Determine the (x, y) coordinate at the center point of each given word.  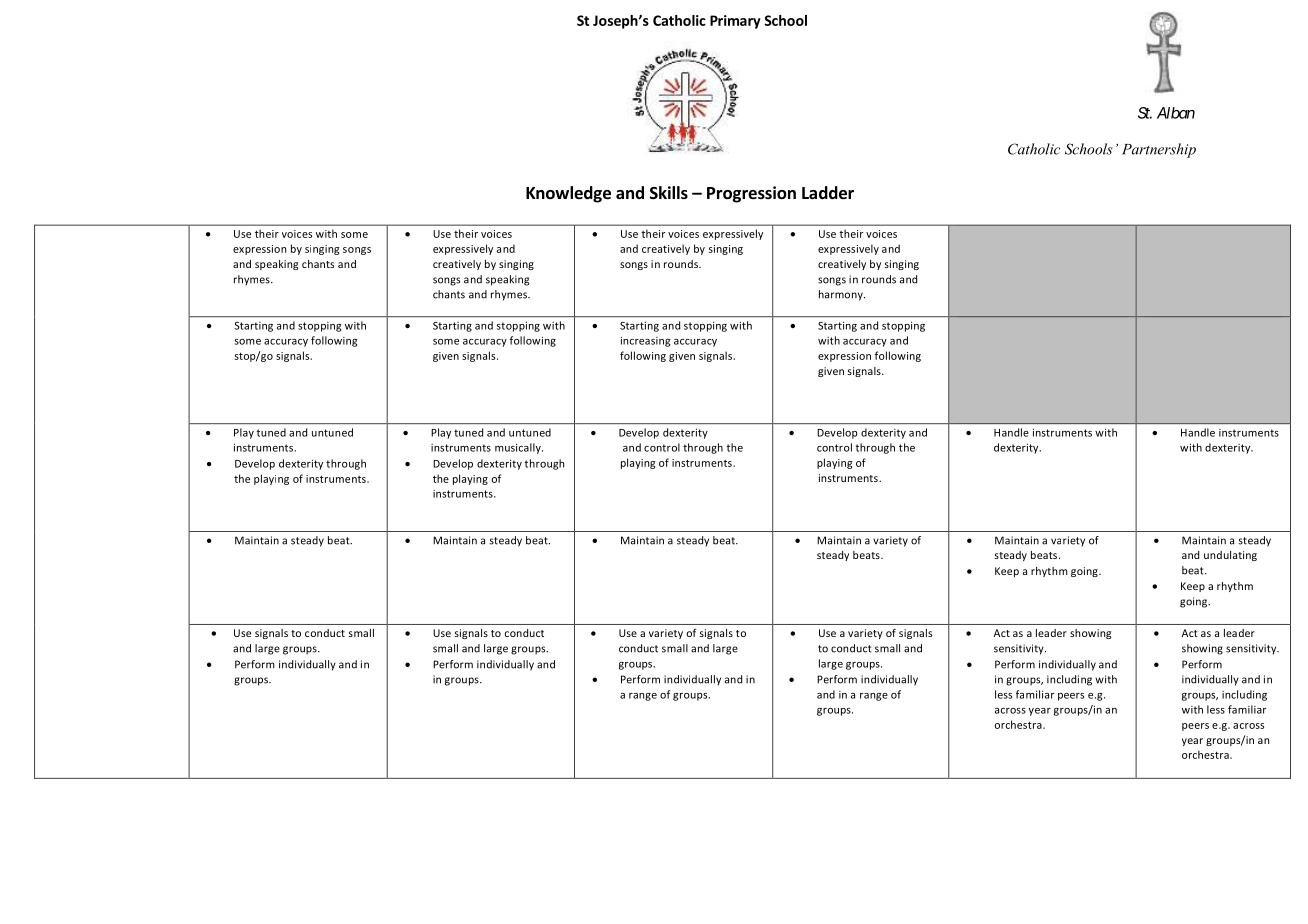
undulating (1230, 556)
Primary (735, 22)
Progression (751, 194)
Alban (1176, 113)
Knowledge (568, 194)
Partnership (1159, 150)
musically (519, 448)
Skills (669, 192)
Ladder (828, 193)
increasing (645, 341)
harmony (842, 295)
